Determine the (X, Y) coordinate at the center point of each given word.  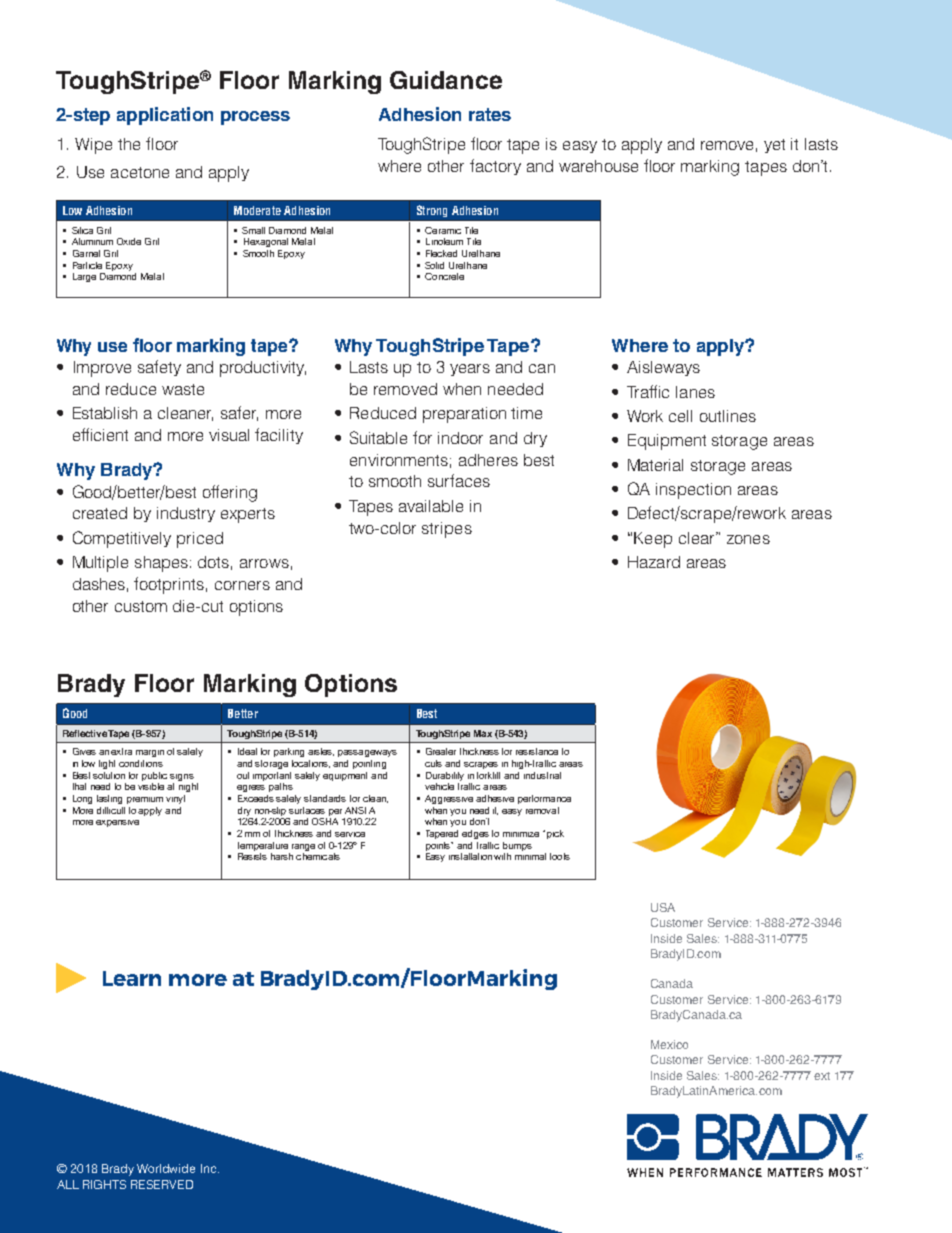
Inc (210, 1168)
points (439, 846)
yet (774, 146)
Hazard (654, 562)
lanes (695, 392)
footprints (169, 585)
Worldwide (166, 1168)
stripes (447, 530)
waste (183, 389)
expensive (117, 823)
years (470, 370)
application (165, 116)
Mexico (669, 1044)
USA (663, 907)
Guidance (446, 80)
